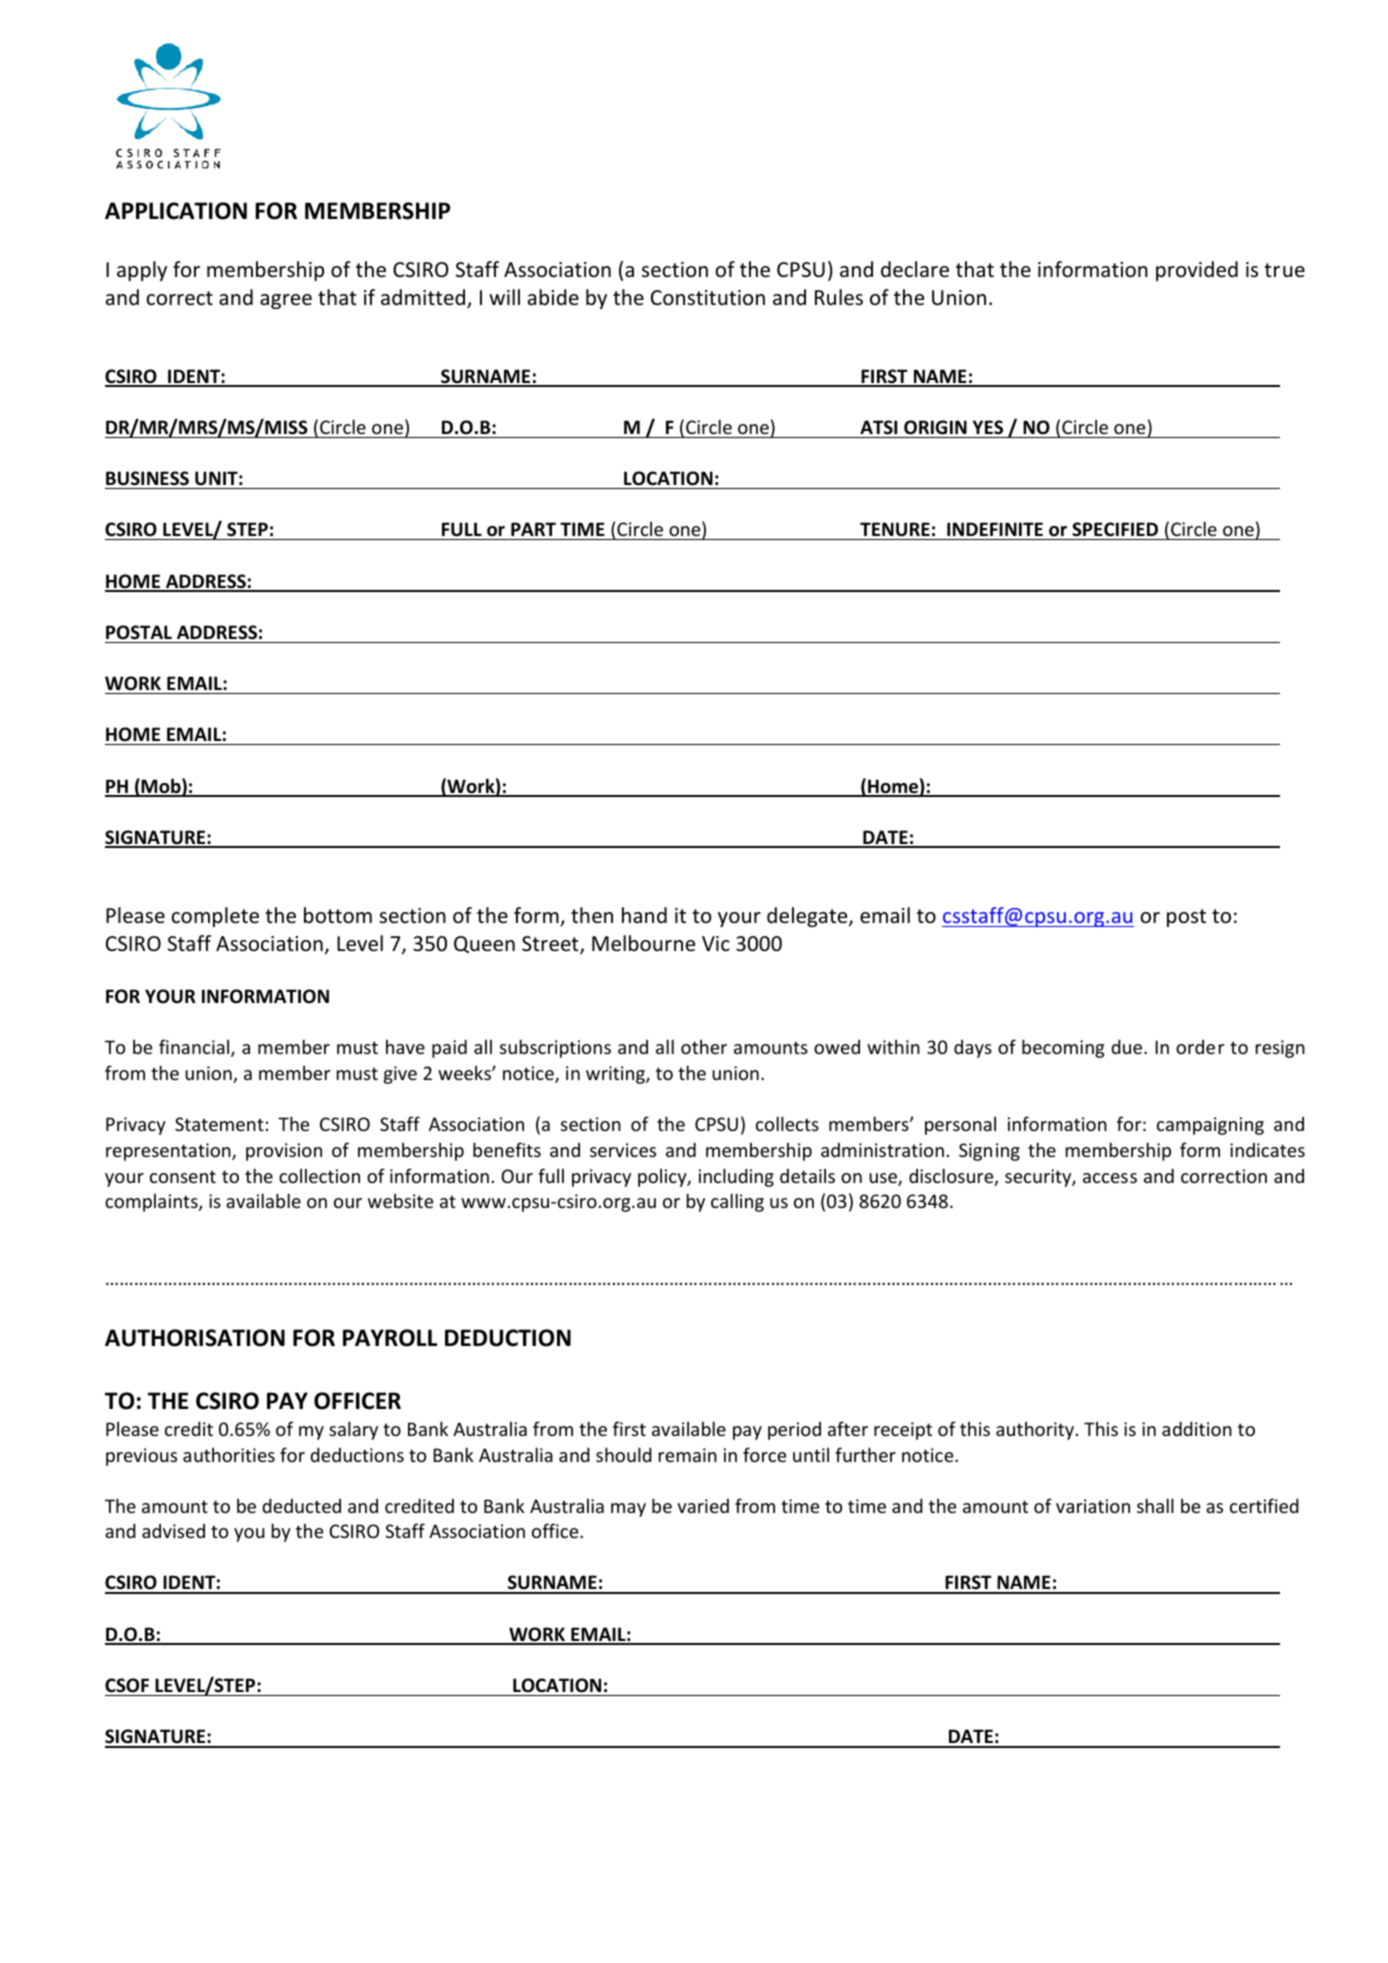 The image size is (1388, 1963). Describe the element at coordinates (286, 301) in the screenshot. I see `agree` at that location.
